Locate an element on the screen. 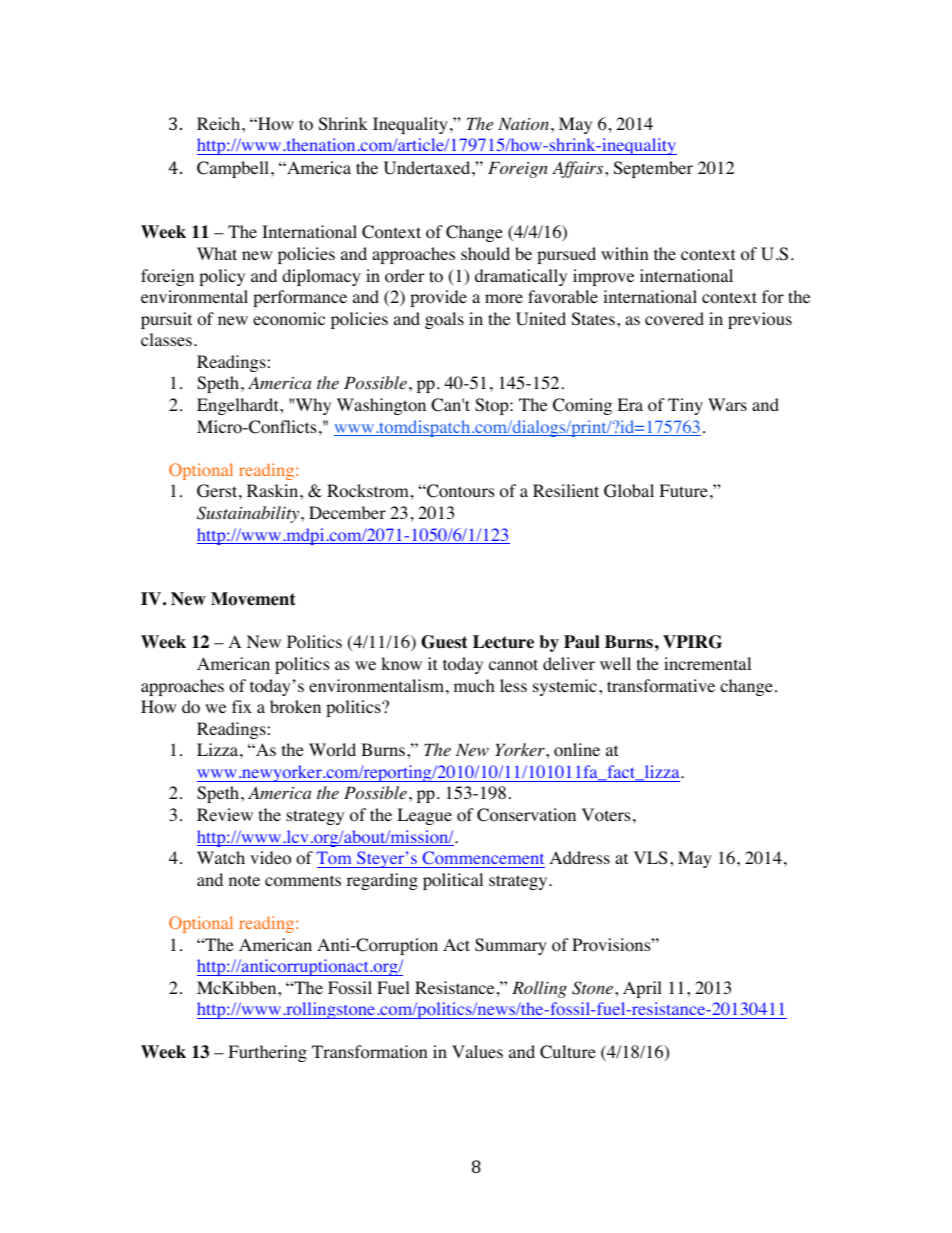  fix is located at coordinates (242, 706).
